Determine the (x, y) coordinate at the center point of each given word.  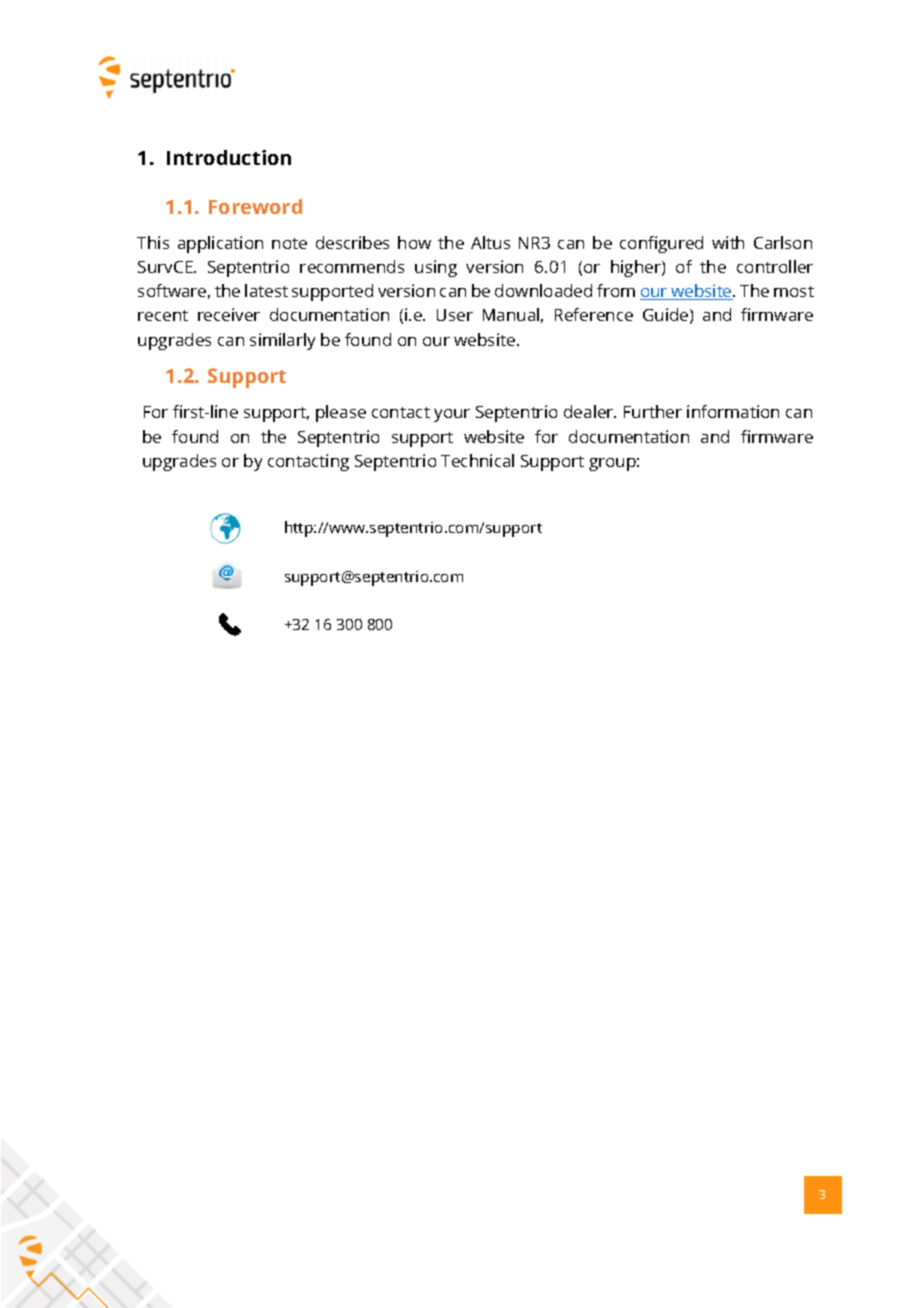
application (220, 244)
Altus (490, 242)
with (728, 242)
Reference (594, 314)
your (452, 415)
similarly (282, 341)
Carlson (783, 242)
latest (266, 290)
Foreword (255, 206)
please (341, 413)
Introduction (229, 157)
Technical (477, 460)
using (436, 268)
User (455, 315)
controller (775, 266)
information (733, 411)
